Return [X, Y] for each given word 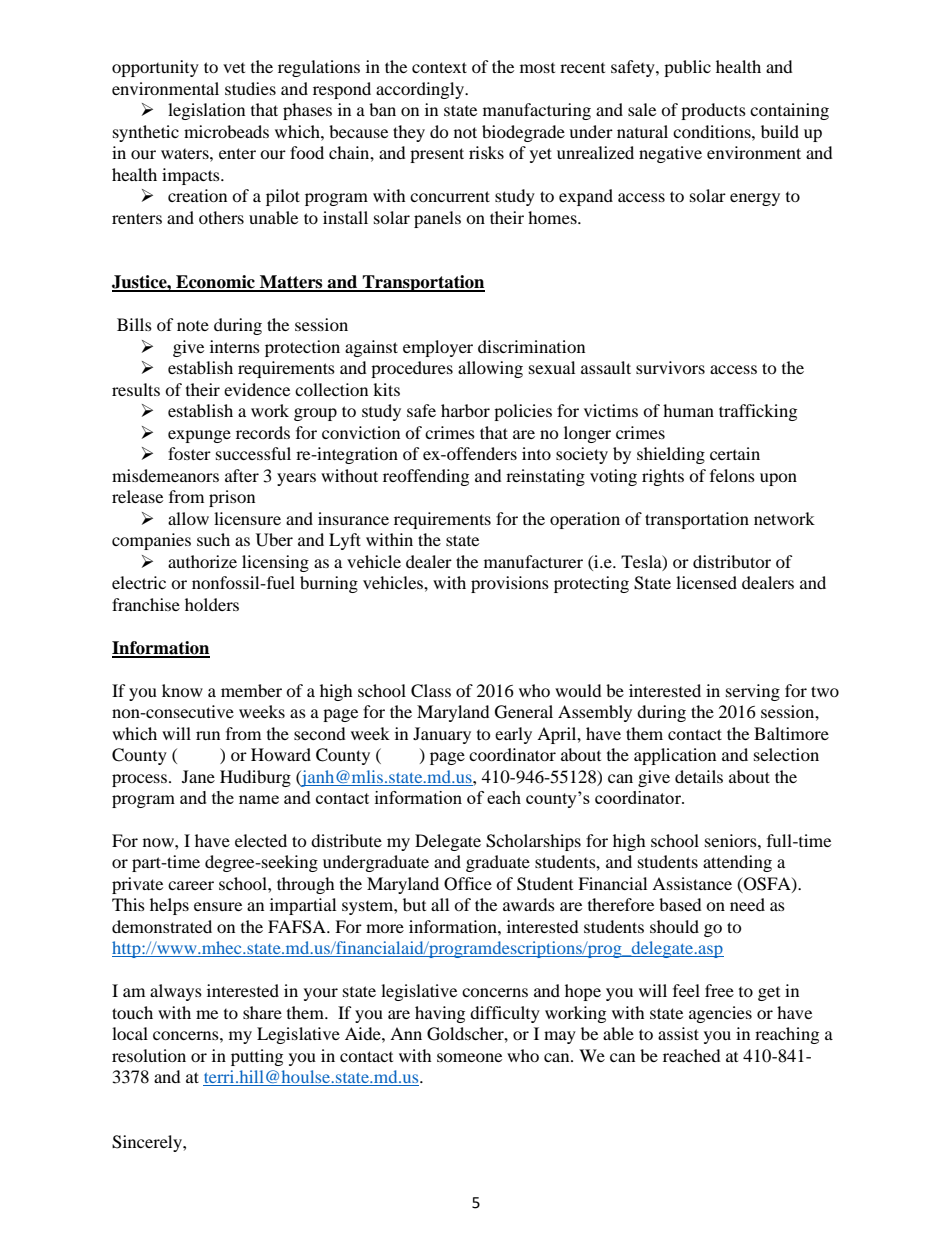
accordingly [421, 90]
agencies [720, 1014]
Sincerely [148, 1143]
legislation [206, 111]
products [713, 111]
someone [469, 1057]
